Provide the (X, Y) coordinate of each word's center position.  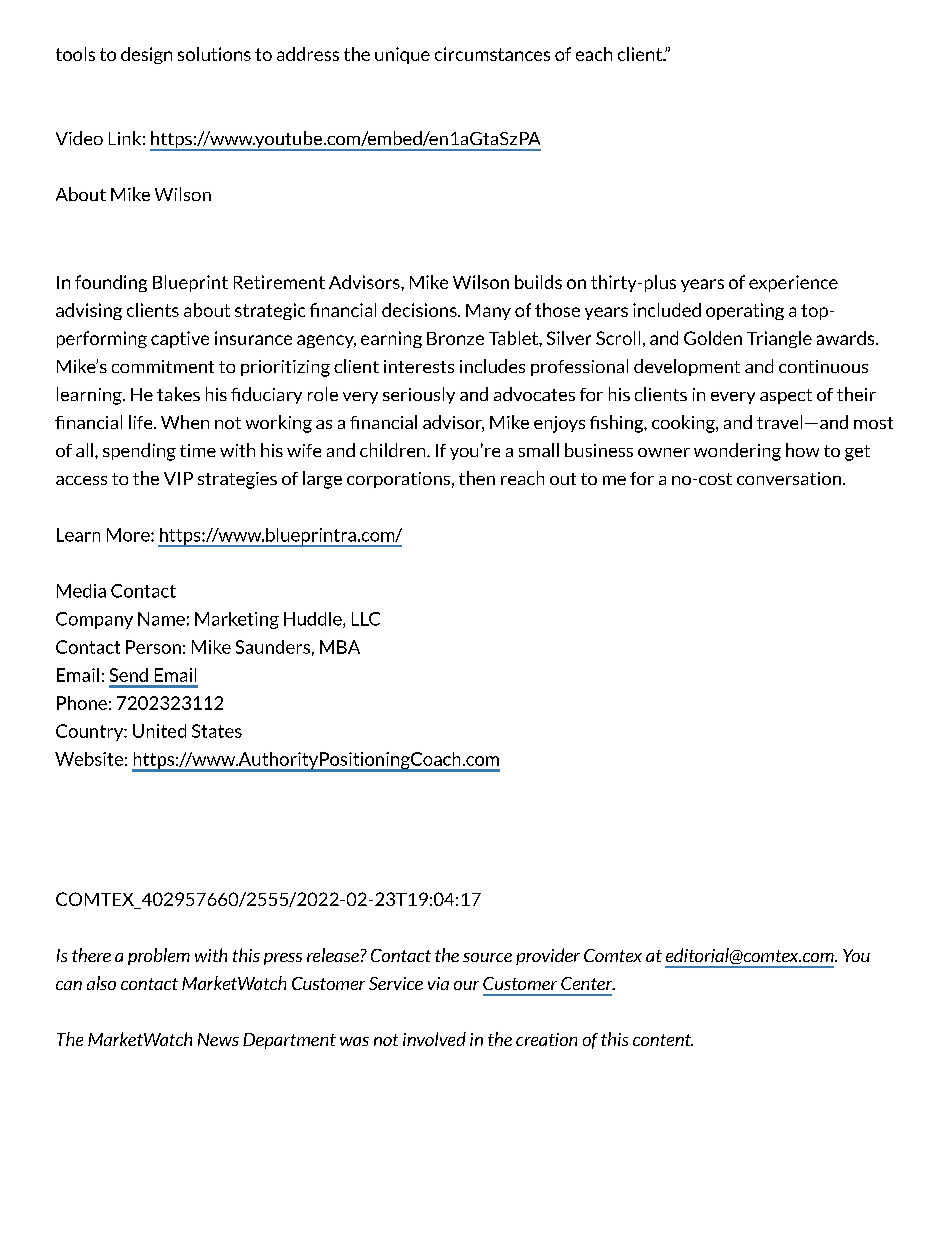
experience (793, 283)
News (218, 1039)
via (438, 983)
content (663, 1040)
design (146, 55)
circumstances (492, 54)
